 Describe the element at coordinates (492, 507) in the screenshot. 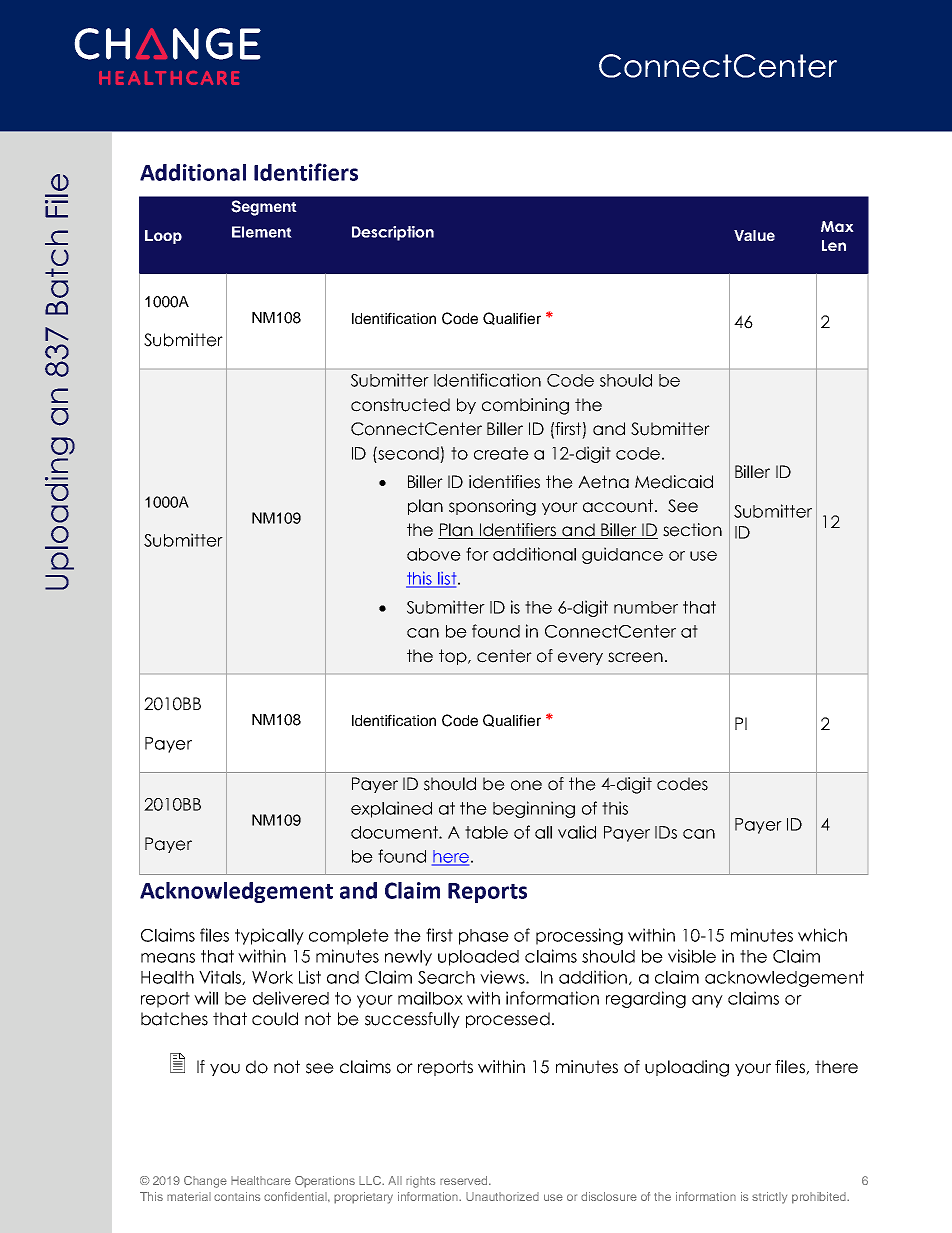

I see `sponsoring` at that location.
